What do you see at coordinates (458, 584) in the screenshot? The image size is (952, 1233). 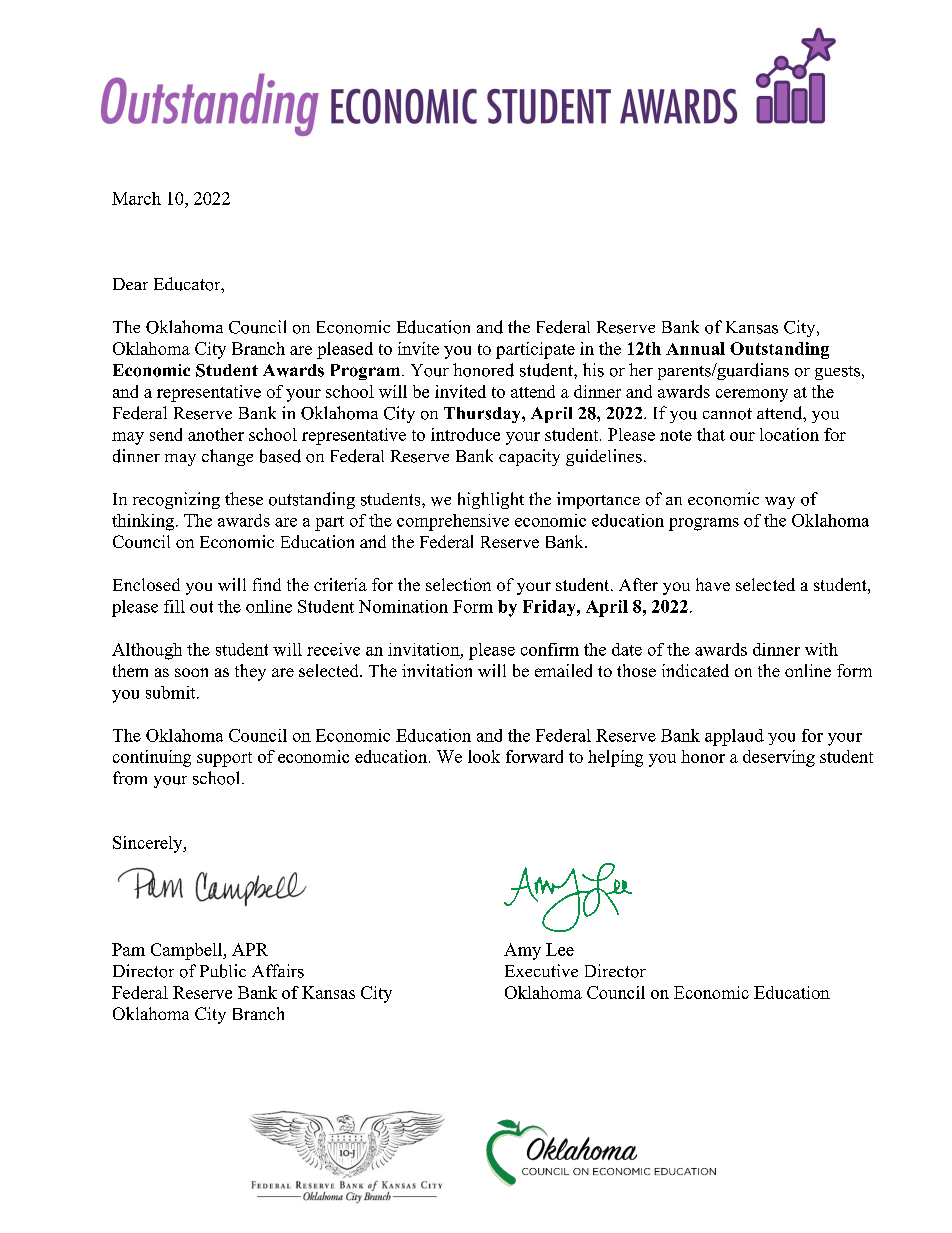 I see `selection` at bounding box center [458, 584].
